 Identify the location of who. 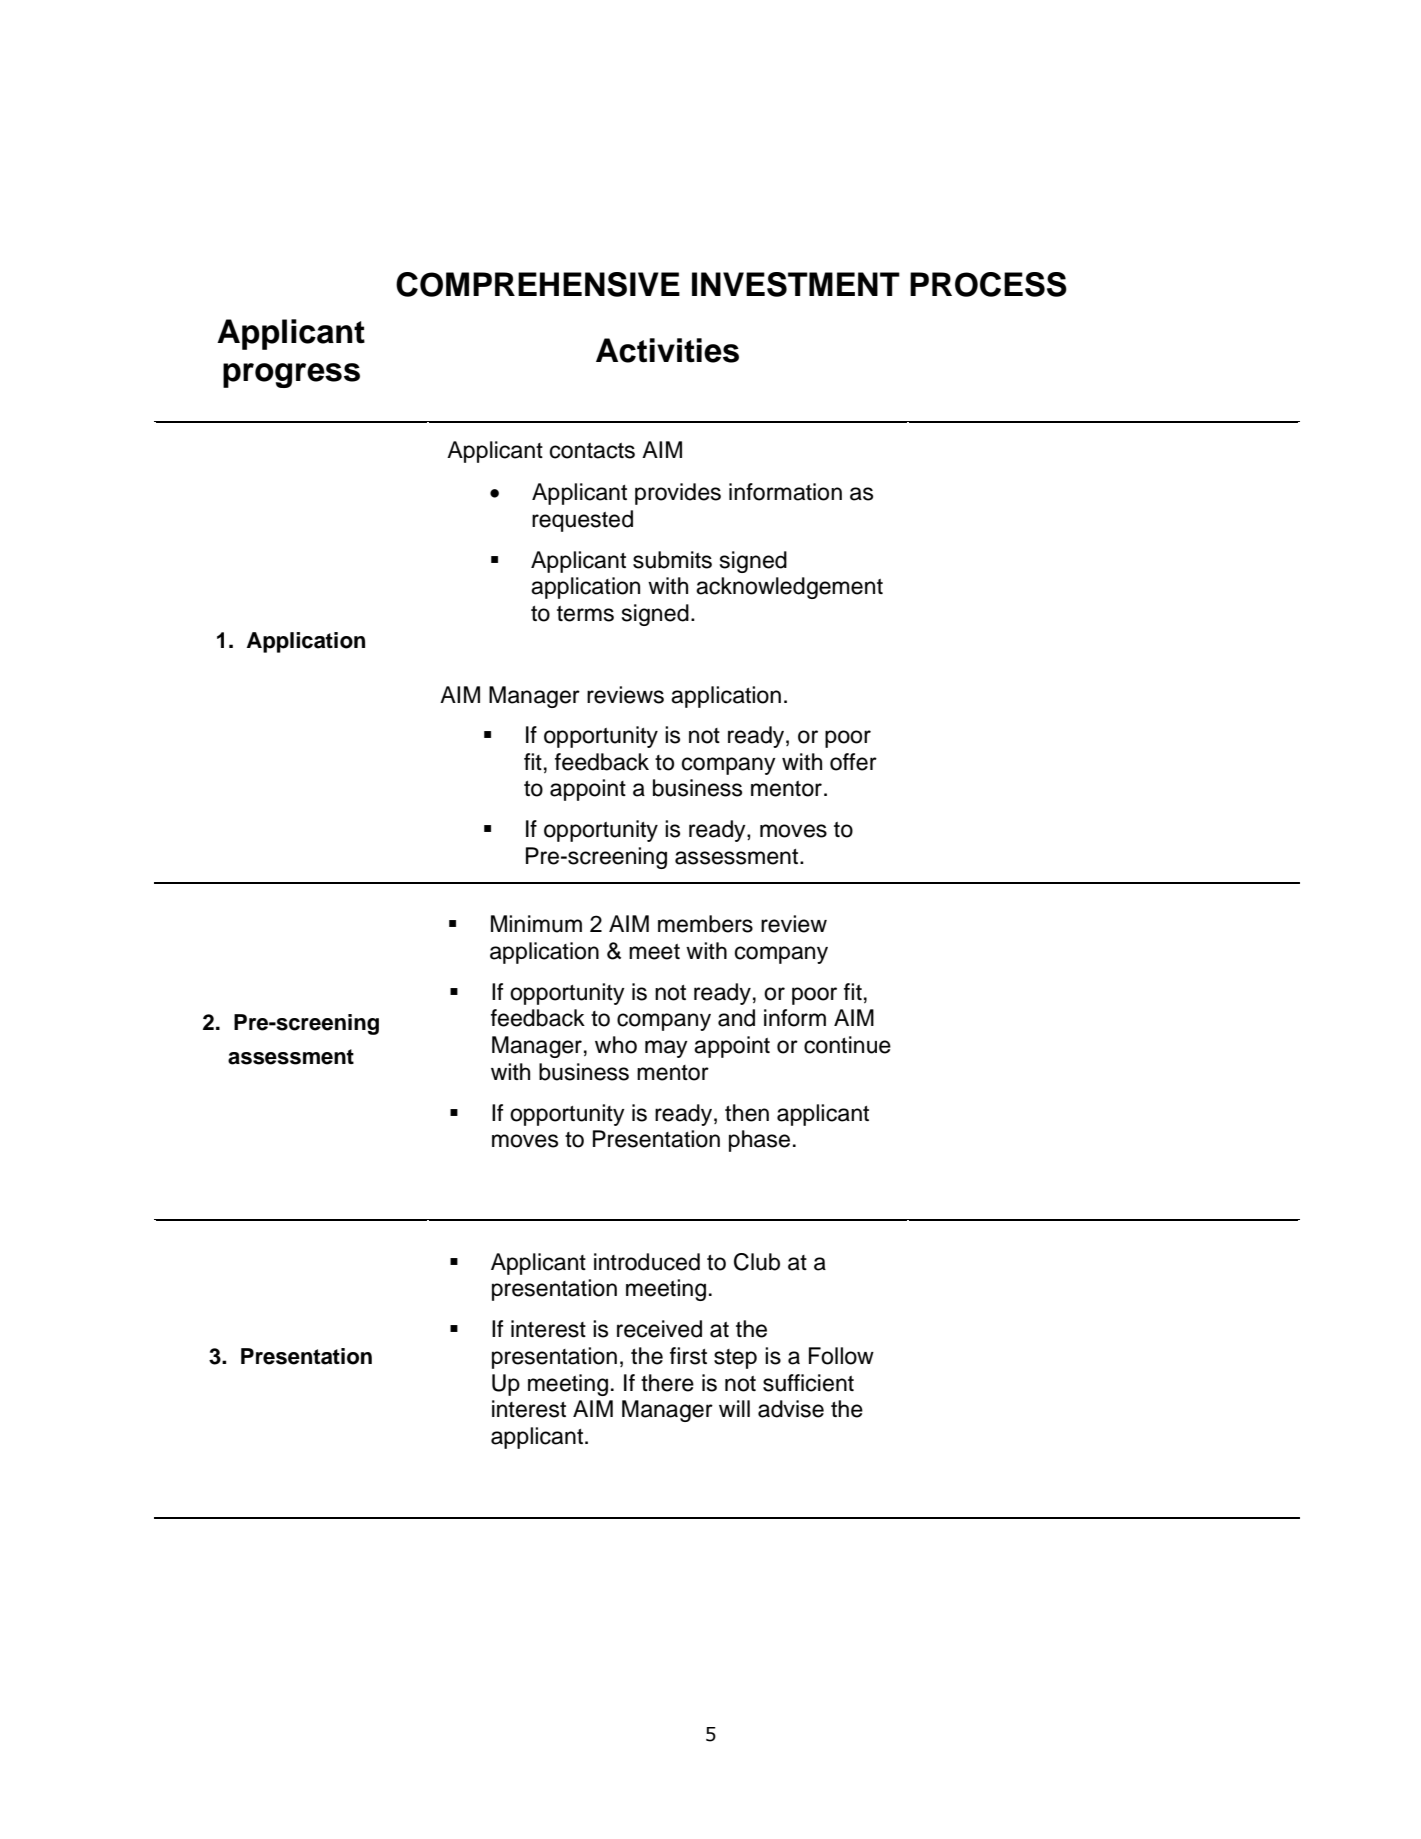
(616, 1045).
